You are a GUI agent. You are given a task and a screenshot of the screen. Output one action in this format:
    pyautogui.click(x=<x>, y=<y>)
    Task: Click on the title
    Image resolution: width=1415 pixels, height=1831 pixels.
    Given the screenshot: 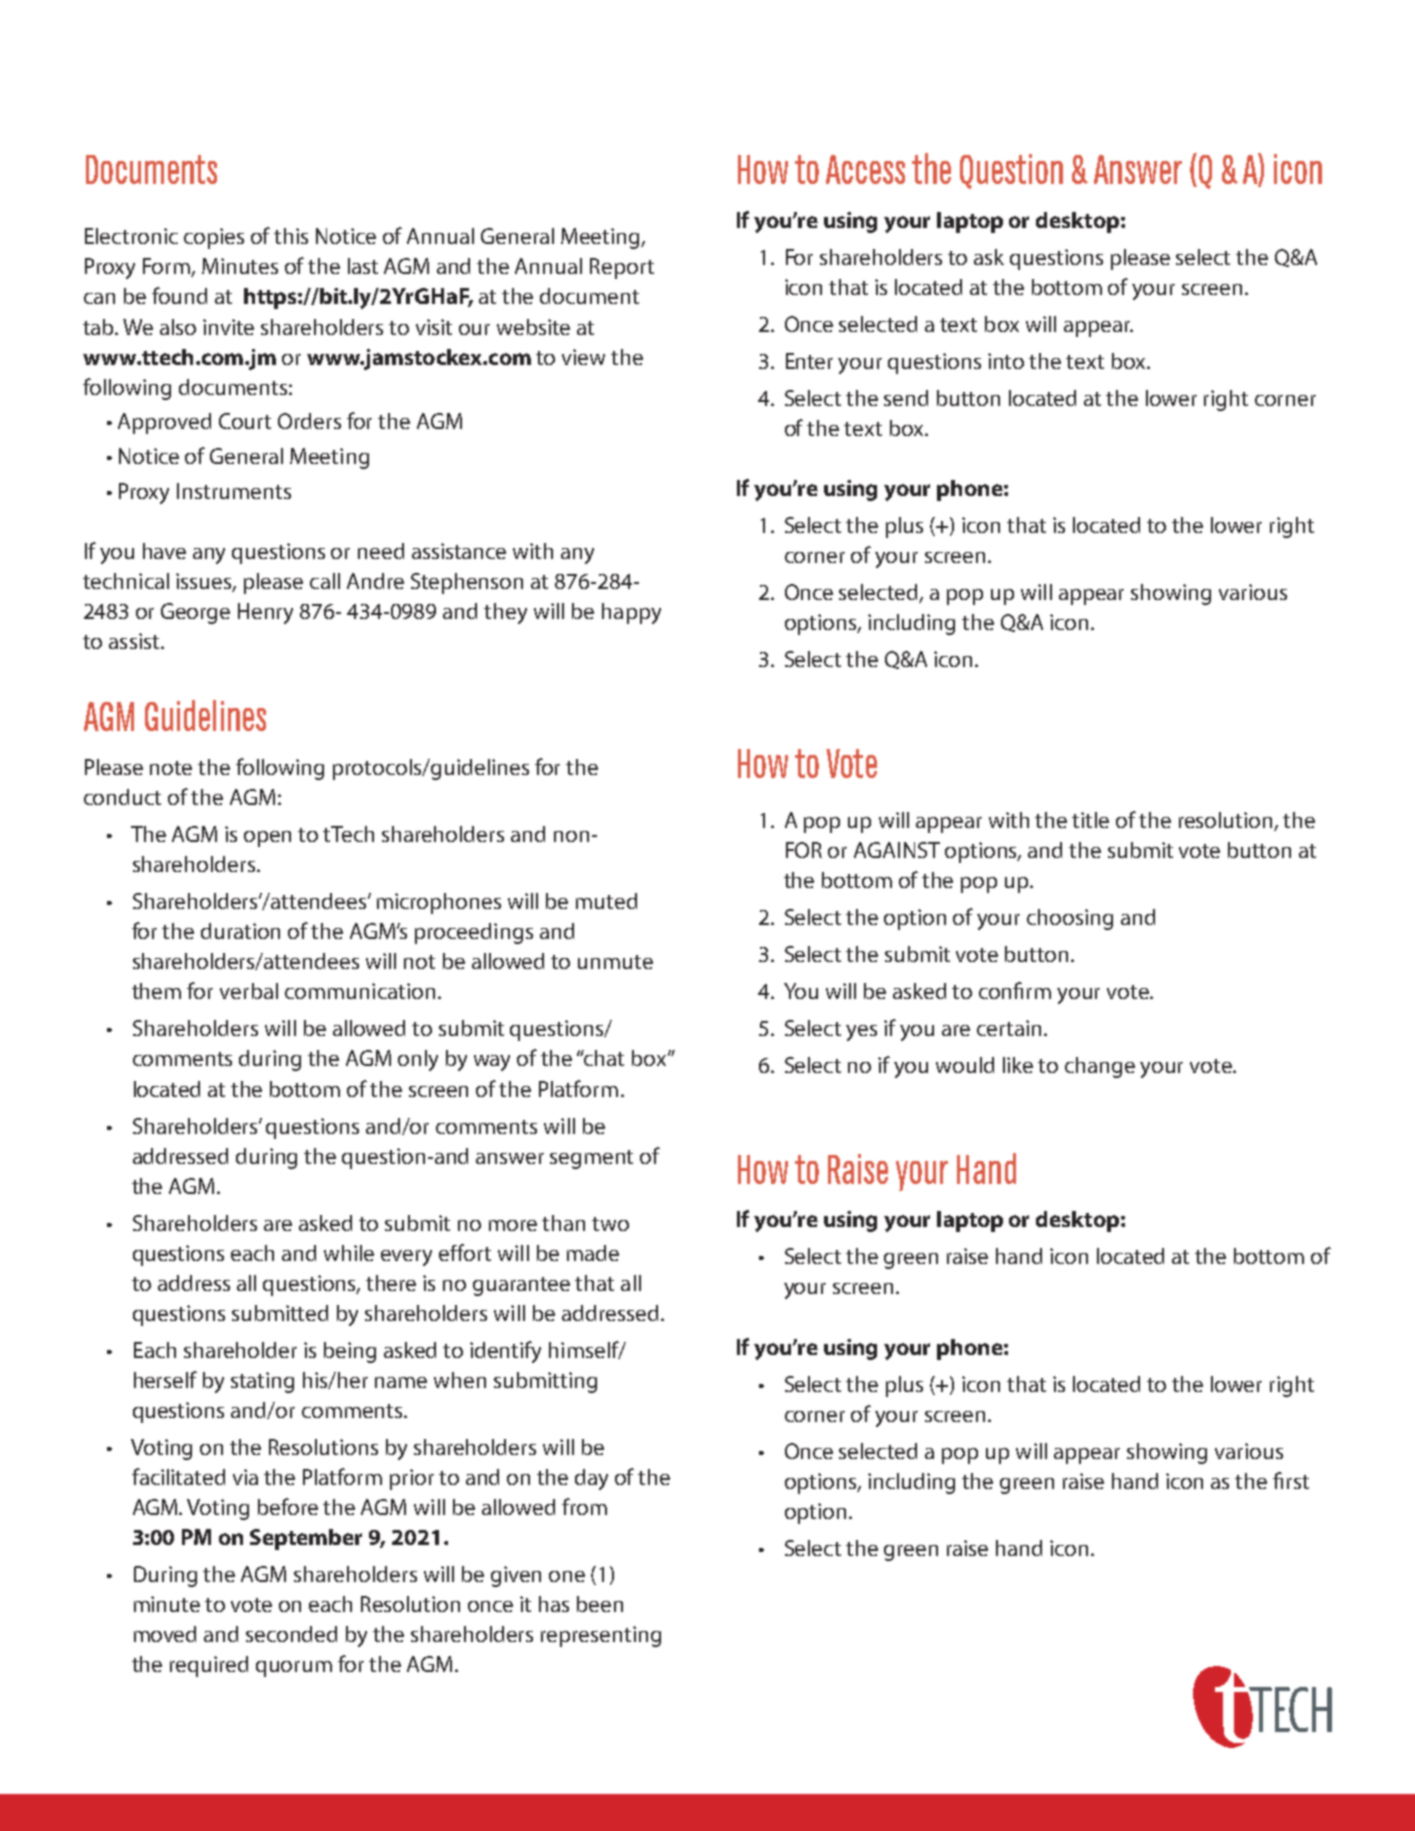 What is the action you would take?
    pyautogui.click(x=1090, y=820)
